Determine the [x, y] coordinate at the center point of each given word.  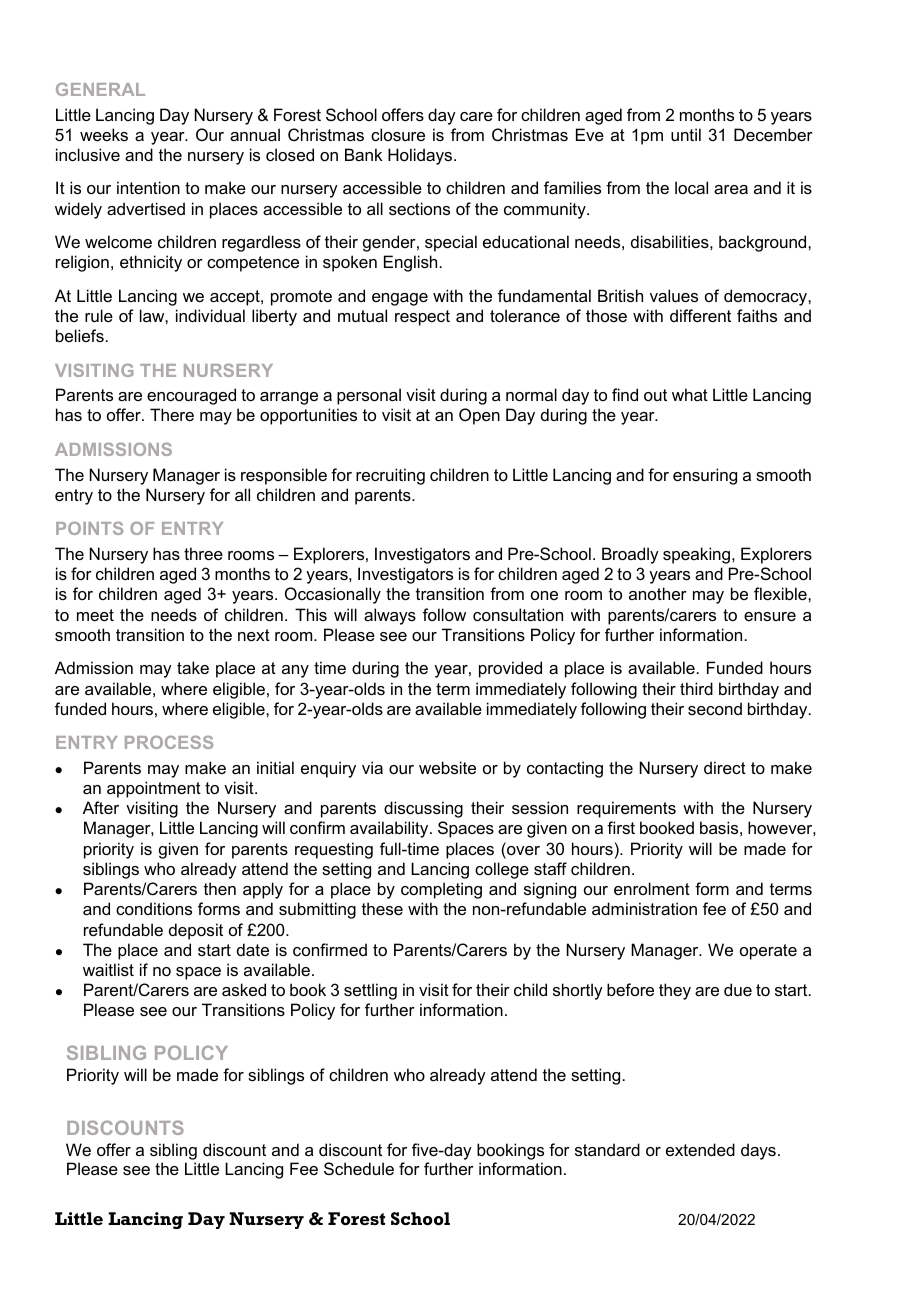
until [686, 134]
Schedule [359, 1168]
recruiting [390, 476]
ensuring [705, 476]
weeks [104, 134]
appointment [154, 789]
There [172, 414]
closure [398, 134]
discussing [423, 809]
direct [725, 767]
